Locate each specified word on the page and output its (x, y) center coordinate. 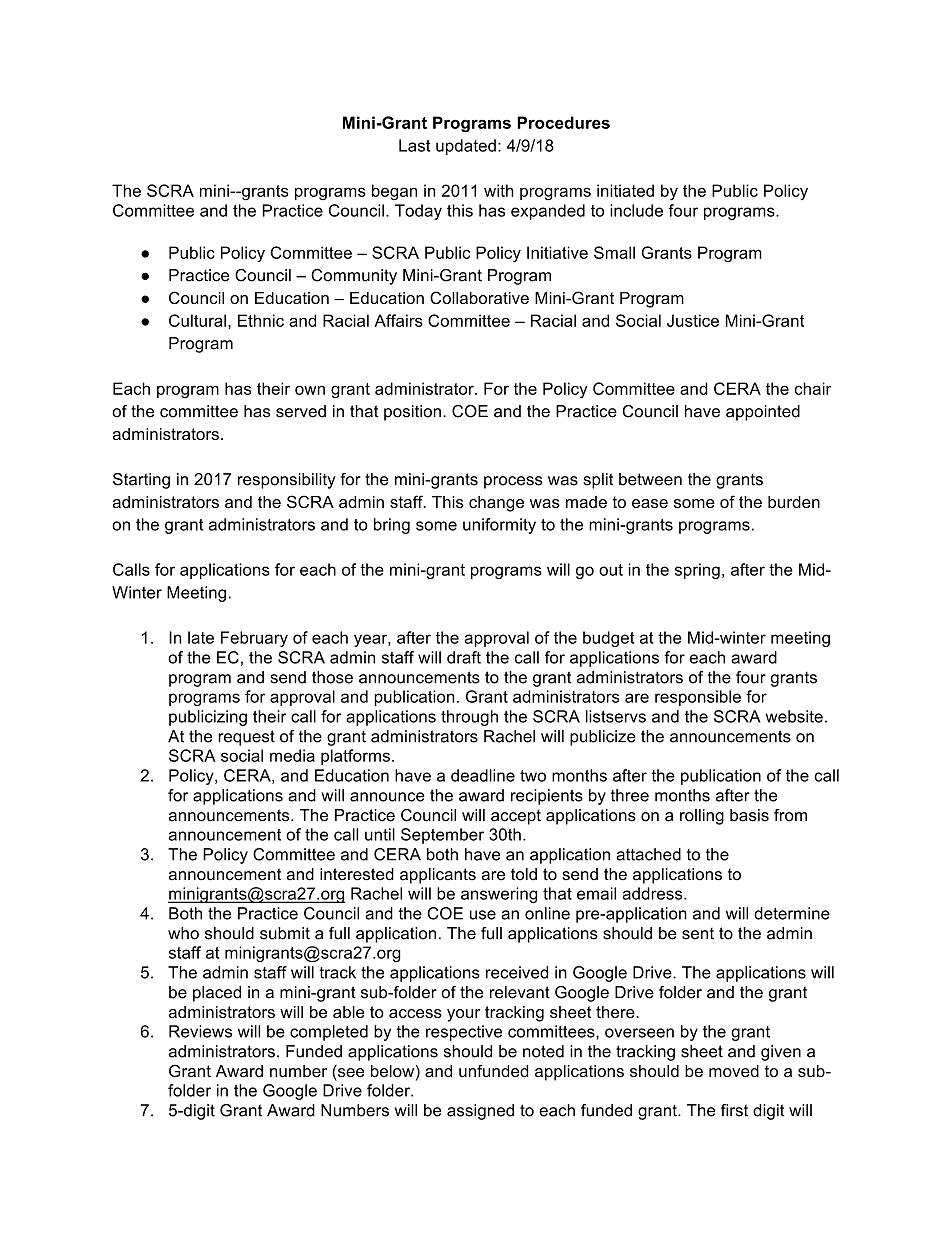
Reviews (200, 1031)
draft (464, 657)
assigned (480, 1112)
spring (697, 571)
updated (466, 147)
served (301, 411)
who (183, 933)
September (442, 836)
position (412, 413)
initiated (625, 190)
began (394, 192)
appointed (763, 413)
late (201, 637)
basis (749, 815)
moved (734, 1071)
